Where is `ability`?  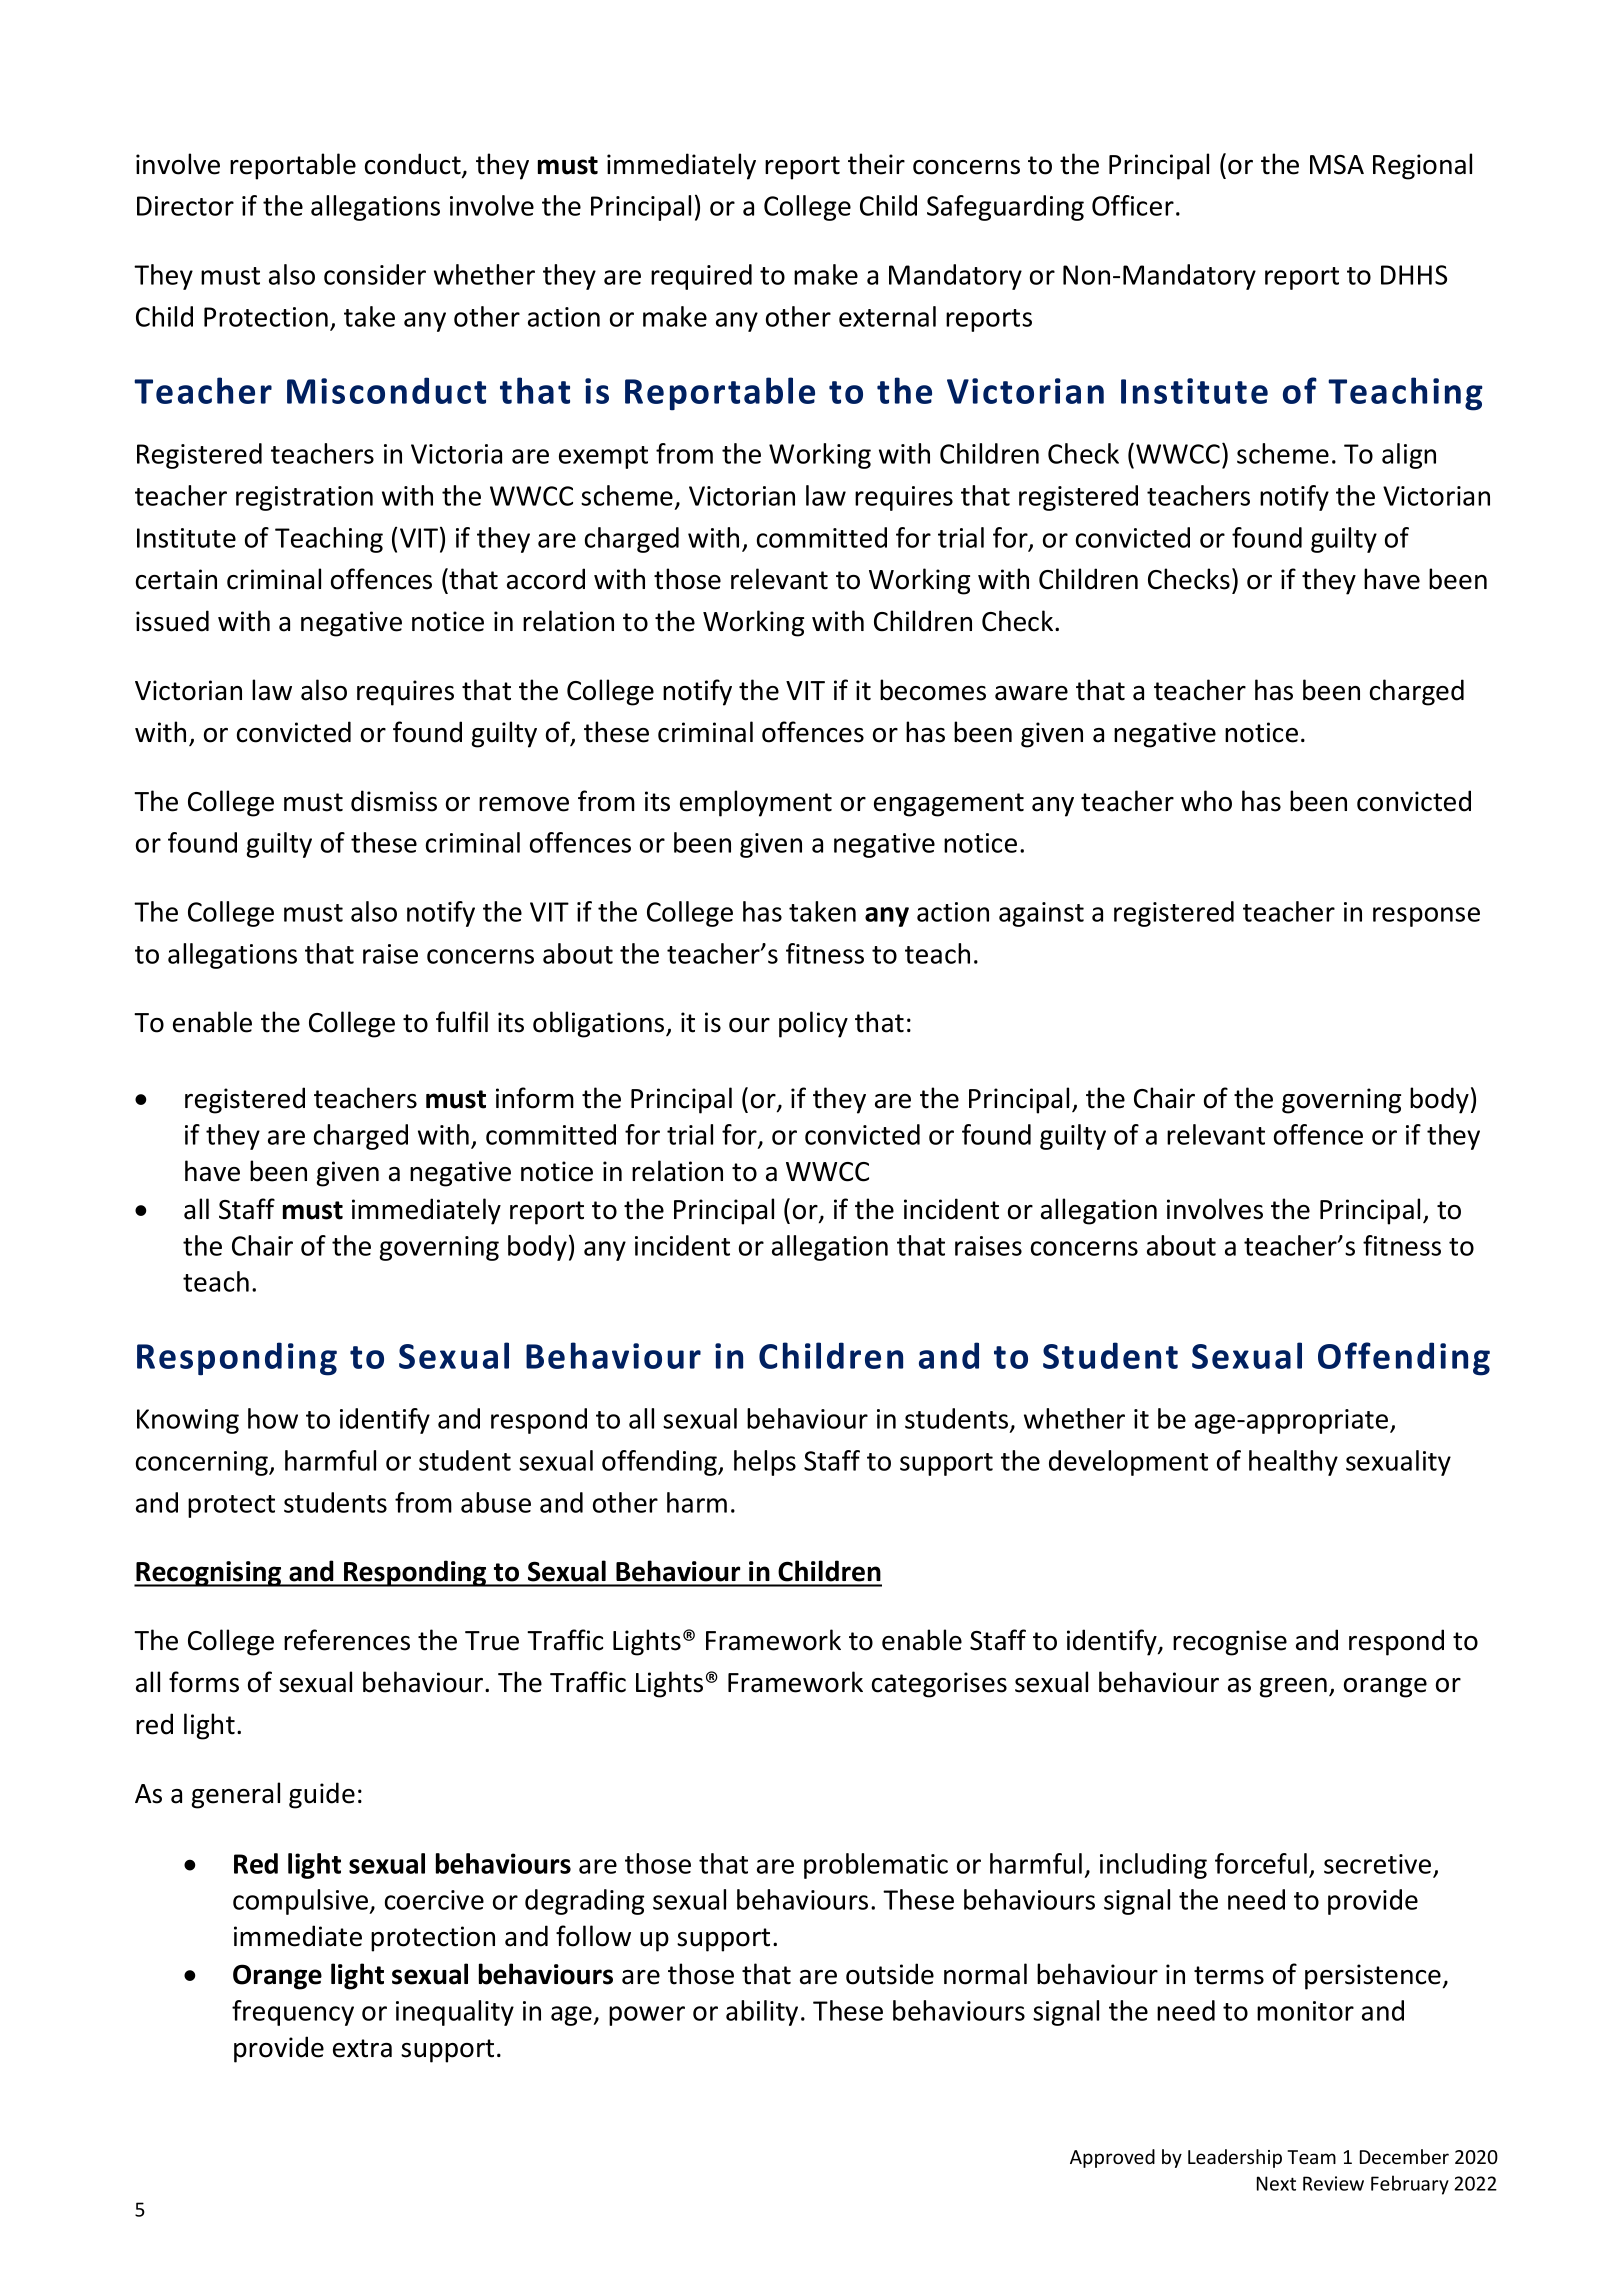
ability is located at coordinates (762, 2013).
